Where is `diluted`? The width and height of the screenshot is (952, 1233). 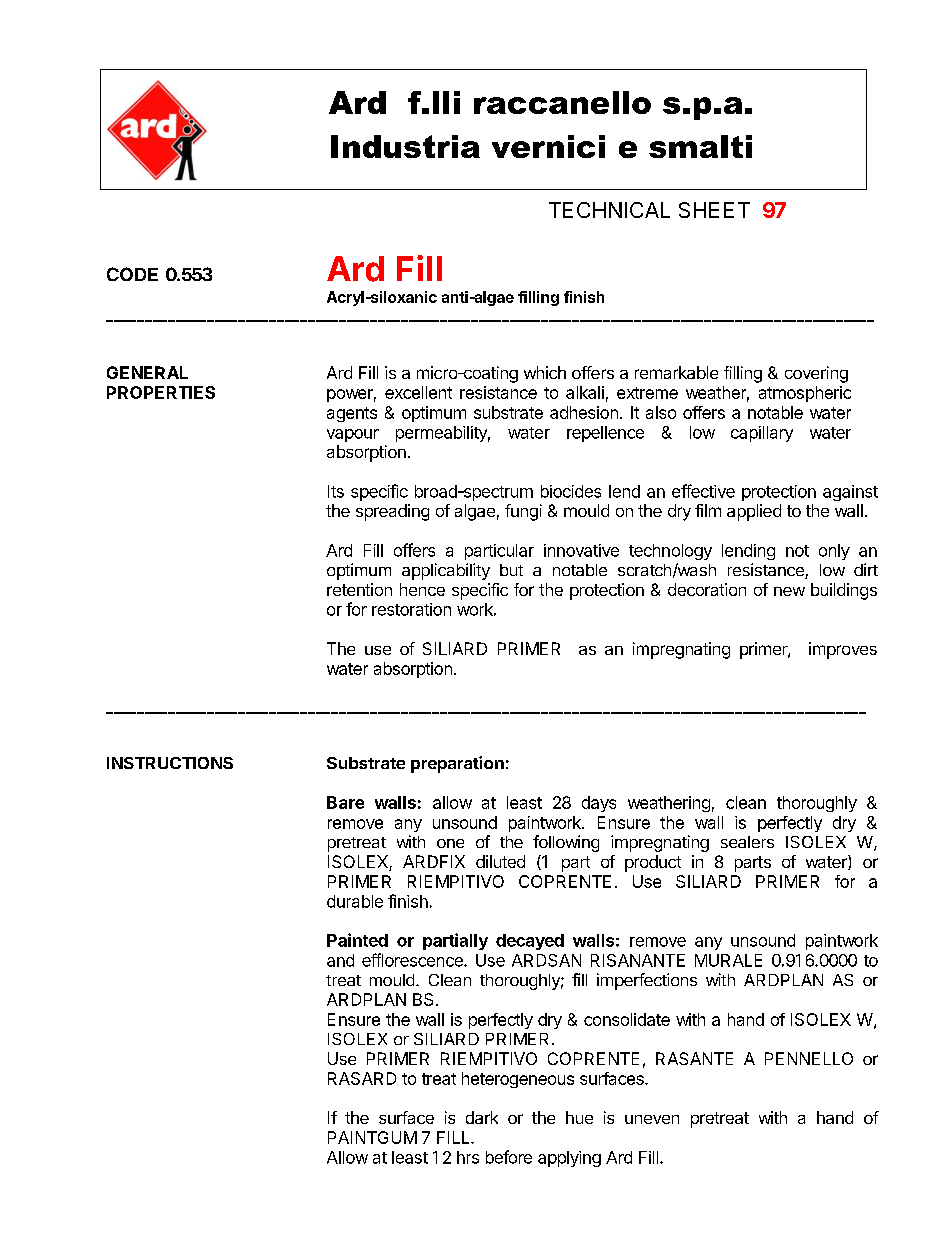 diluted is located at coordinates (500, 861).
